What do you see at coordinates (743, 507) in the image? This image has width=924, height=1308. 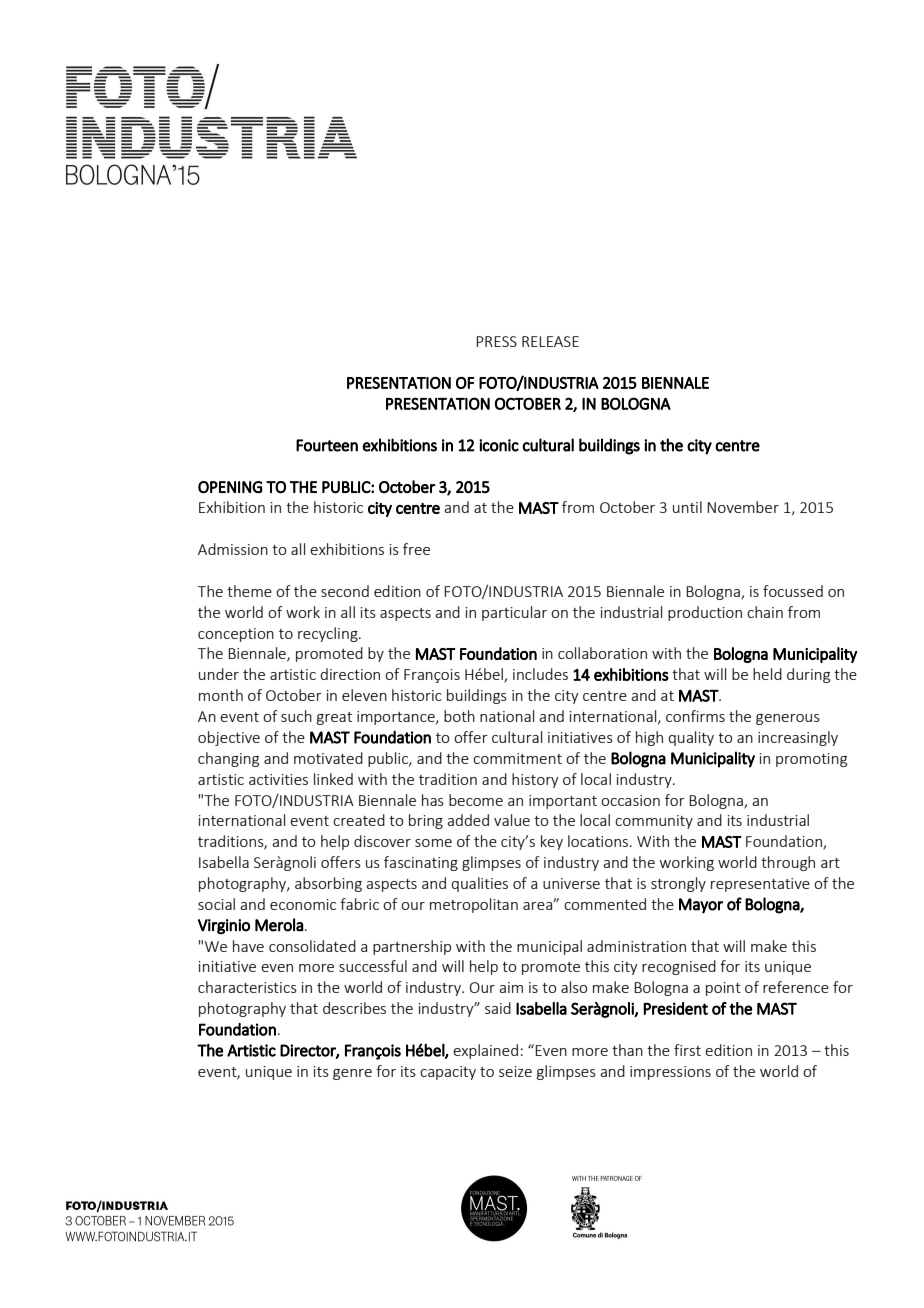 I see `November` at bounding box center [743, 507].
